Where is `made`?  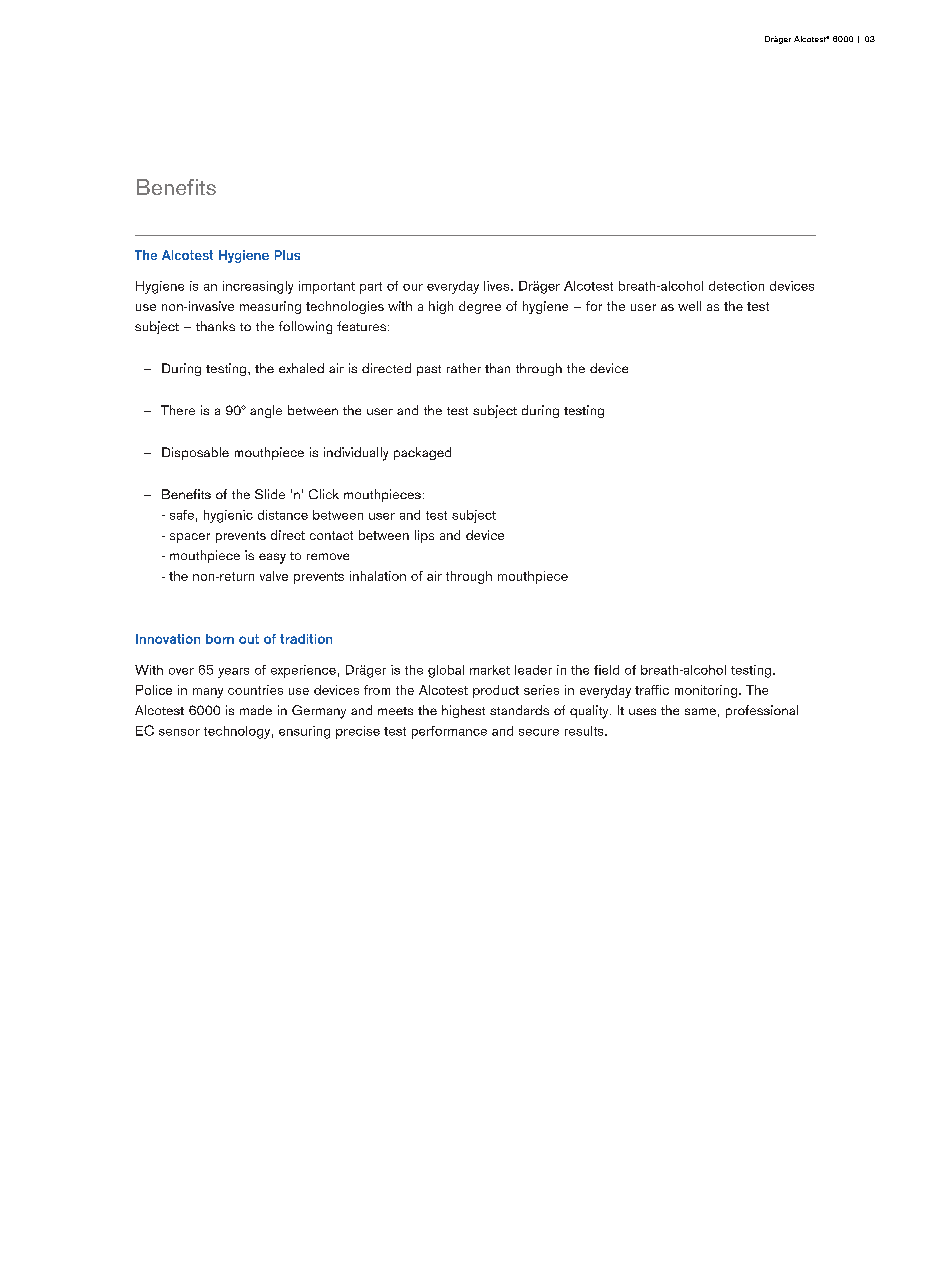 made is located at coordinates (256, 710).
